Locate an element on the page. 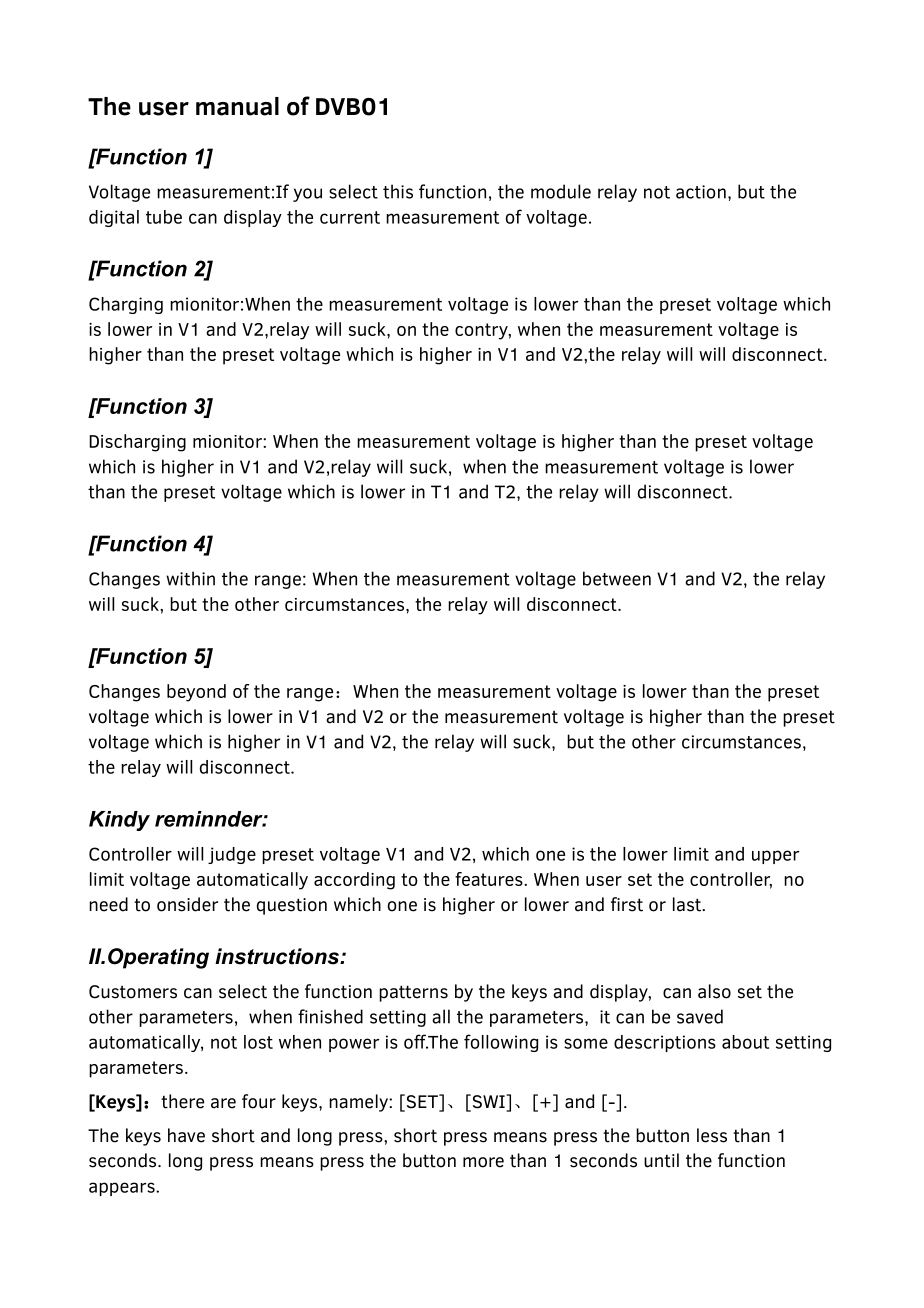 This page has width=924, height=1308. module is located at coordinates (561, 191).
